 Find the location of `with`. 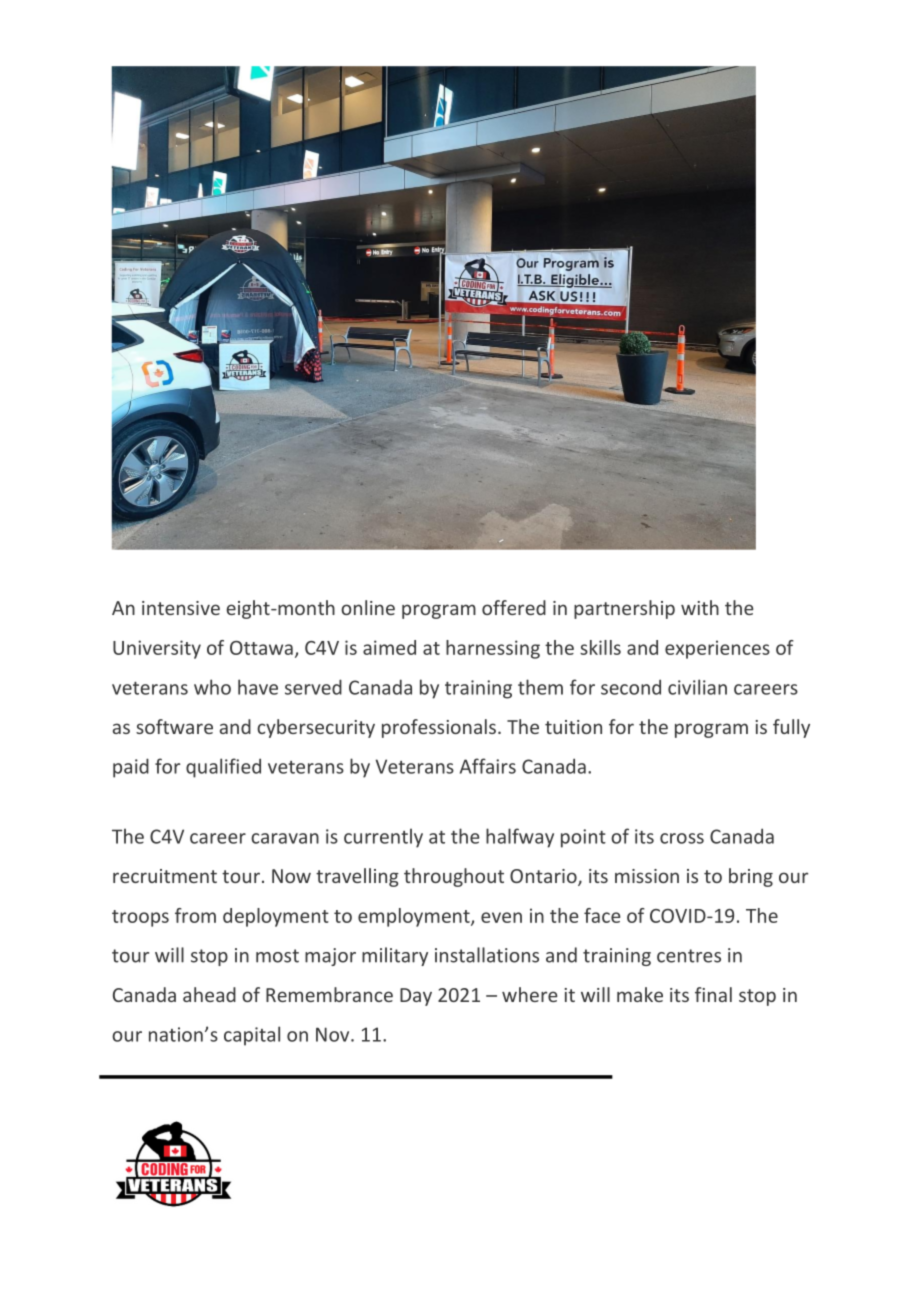

with is located at coordinates (700, 607).
